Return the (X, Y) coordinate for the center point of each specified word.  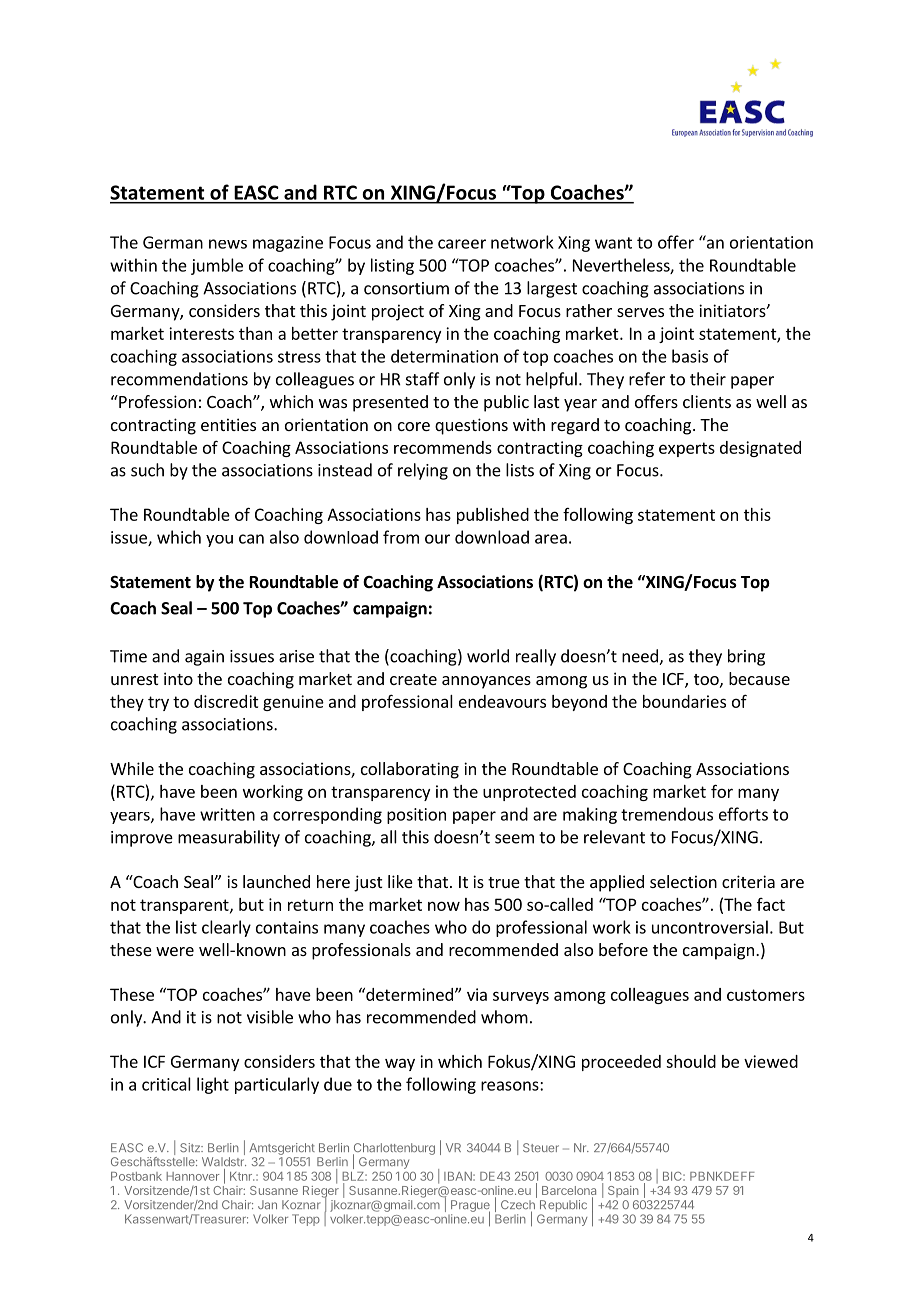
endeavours (502, 701)
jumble (217, 266)
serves (640, 312)
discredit (226, 701)
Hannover (193, 1176)
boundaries (684, 701)
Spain (623, 1191)
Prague (470, 1207)
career (462, 244)
